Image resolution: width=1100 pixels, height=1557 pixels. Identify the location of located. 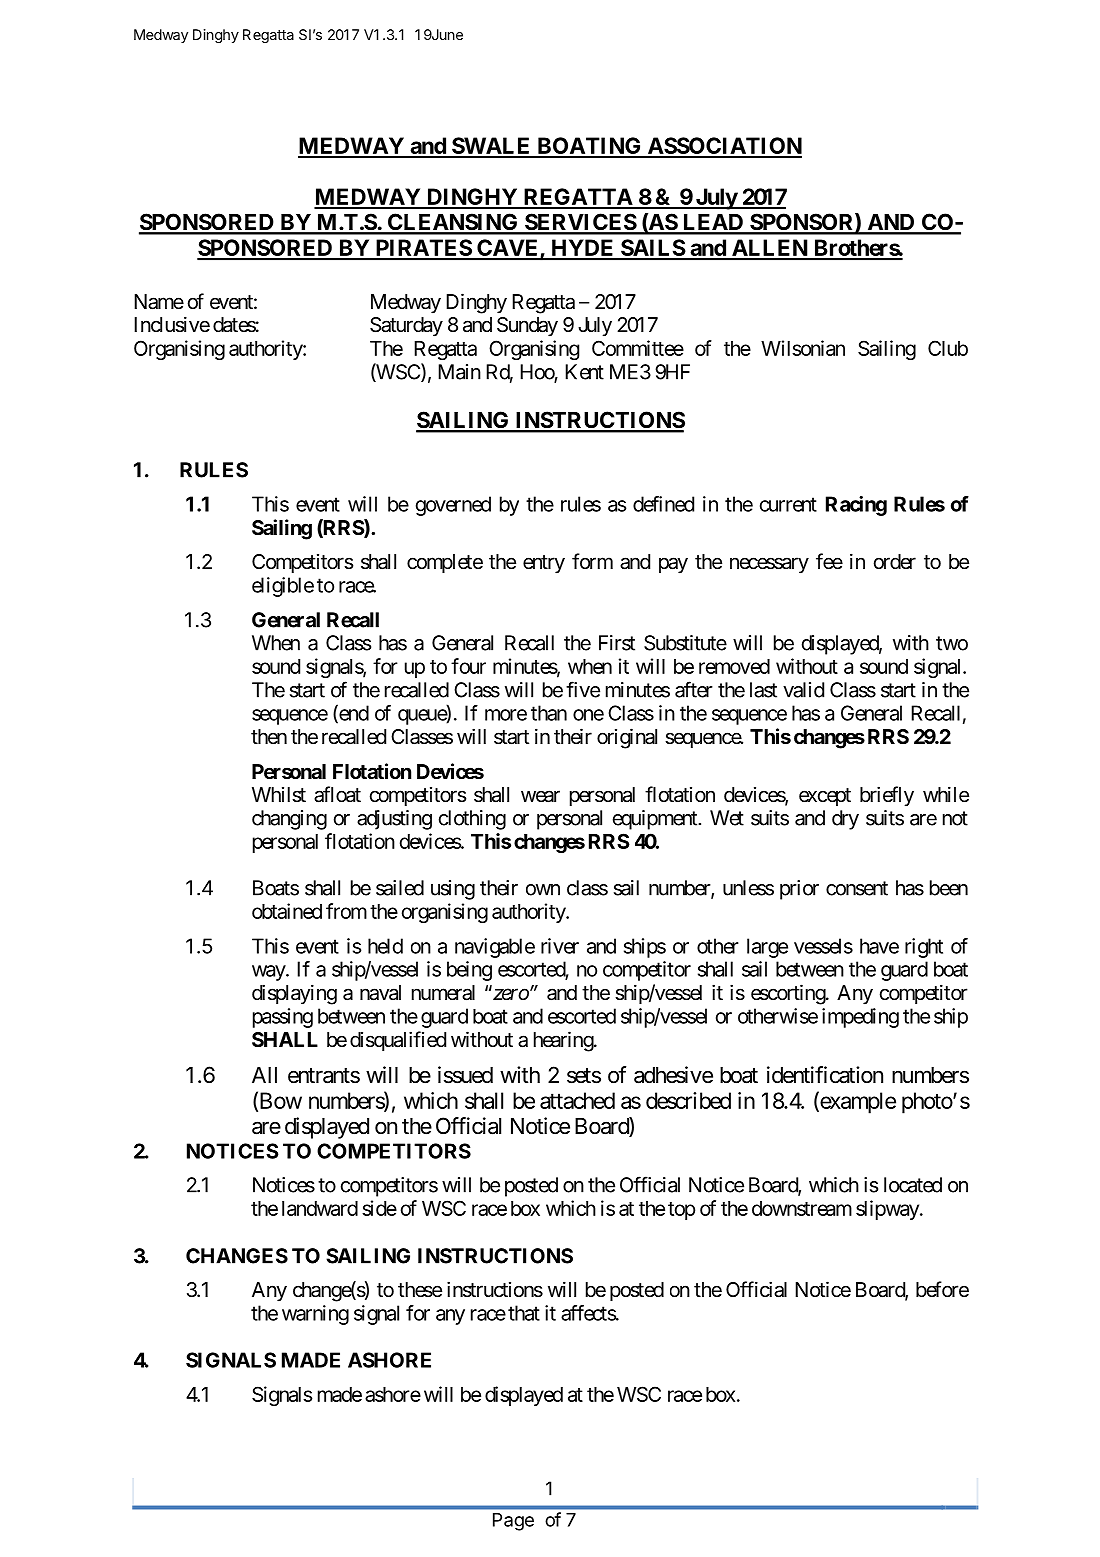
(913, 1185).
